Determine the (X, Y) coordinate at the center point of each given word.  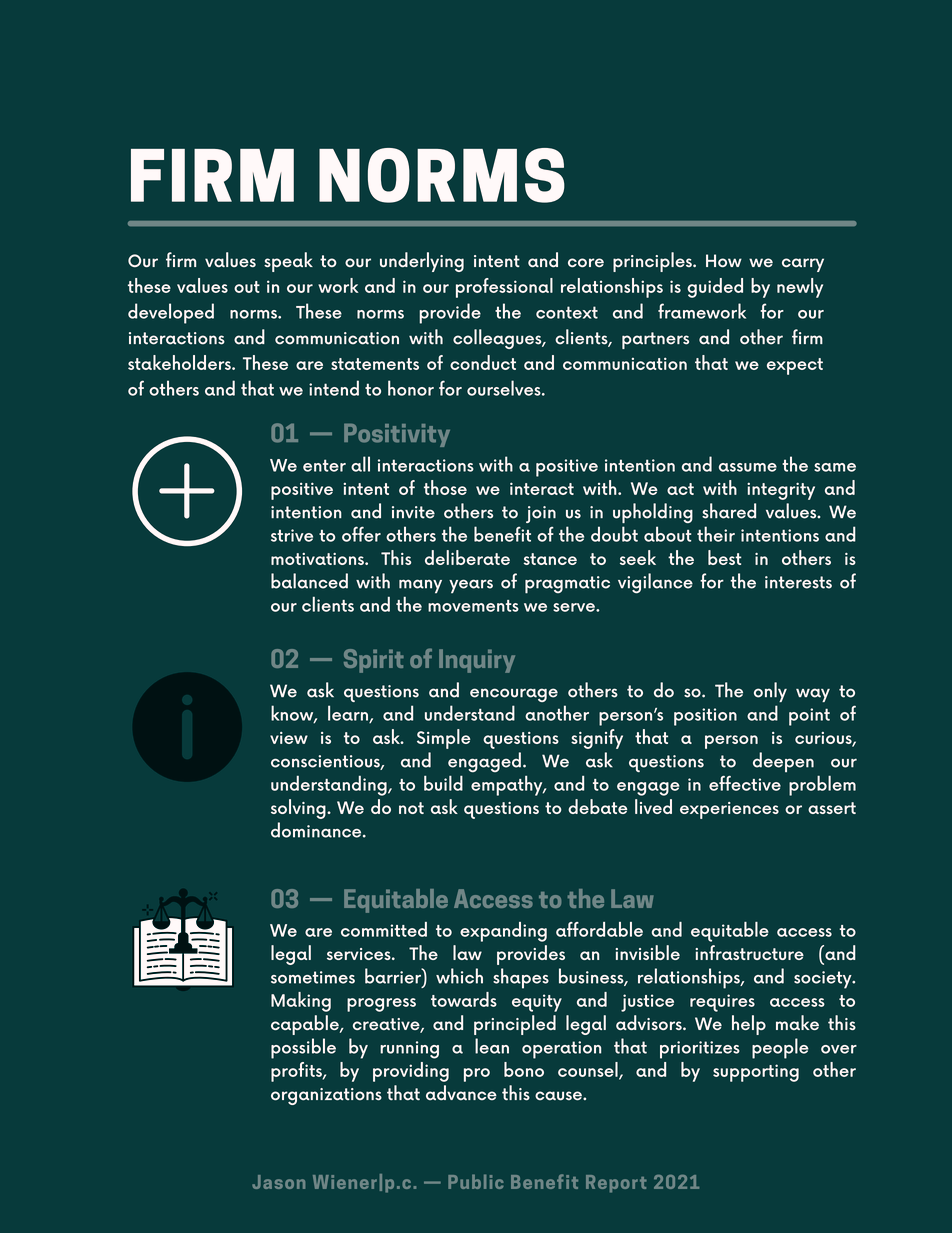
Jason (278, 1182)
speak (288, 262)
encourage (514, 695)
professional (504, 288)
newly (800, 288)
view (289, 738)
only (770, 692)
